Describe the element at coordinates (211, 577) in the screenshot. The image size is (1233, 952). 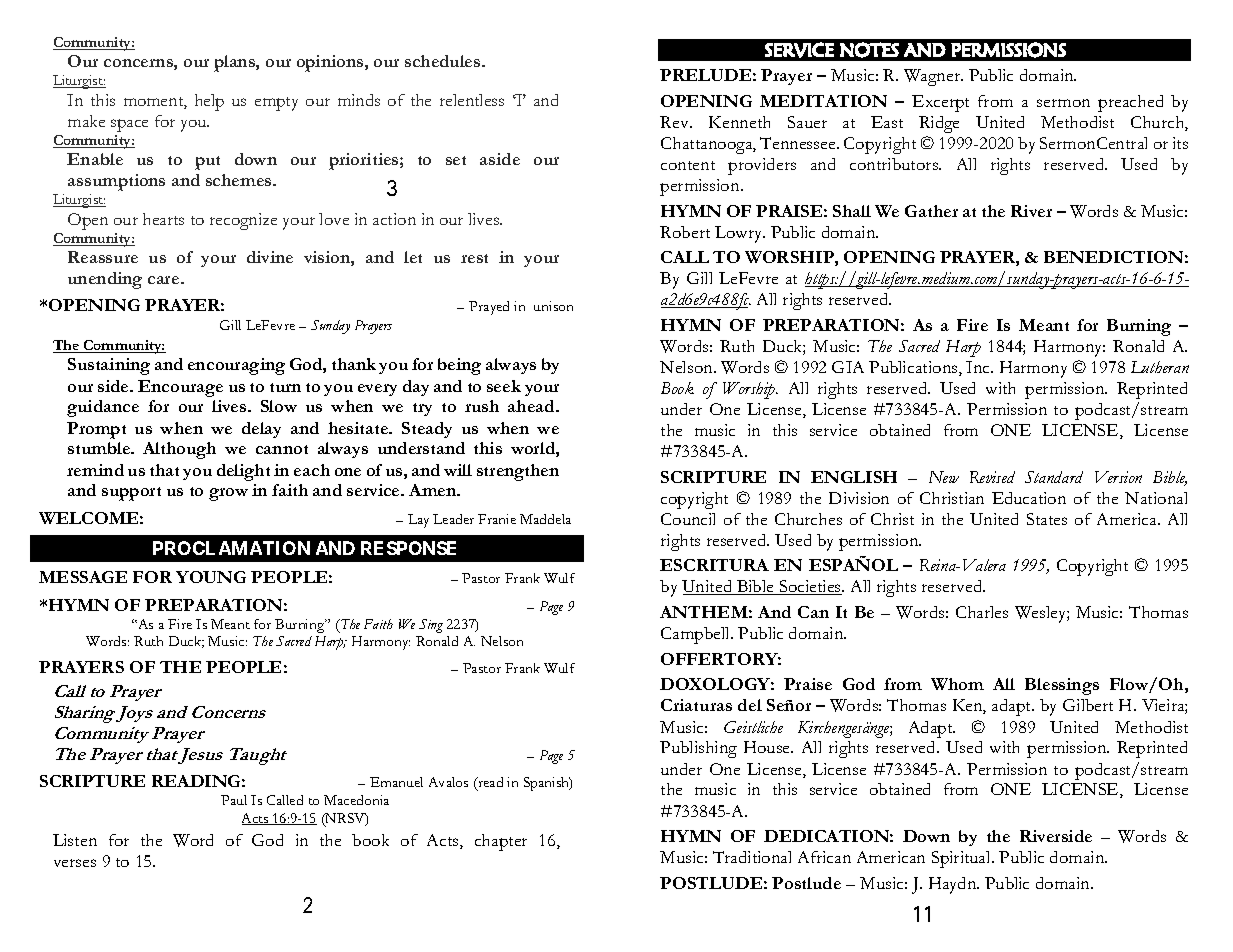
I see `YOUNG` at that location.
